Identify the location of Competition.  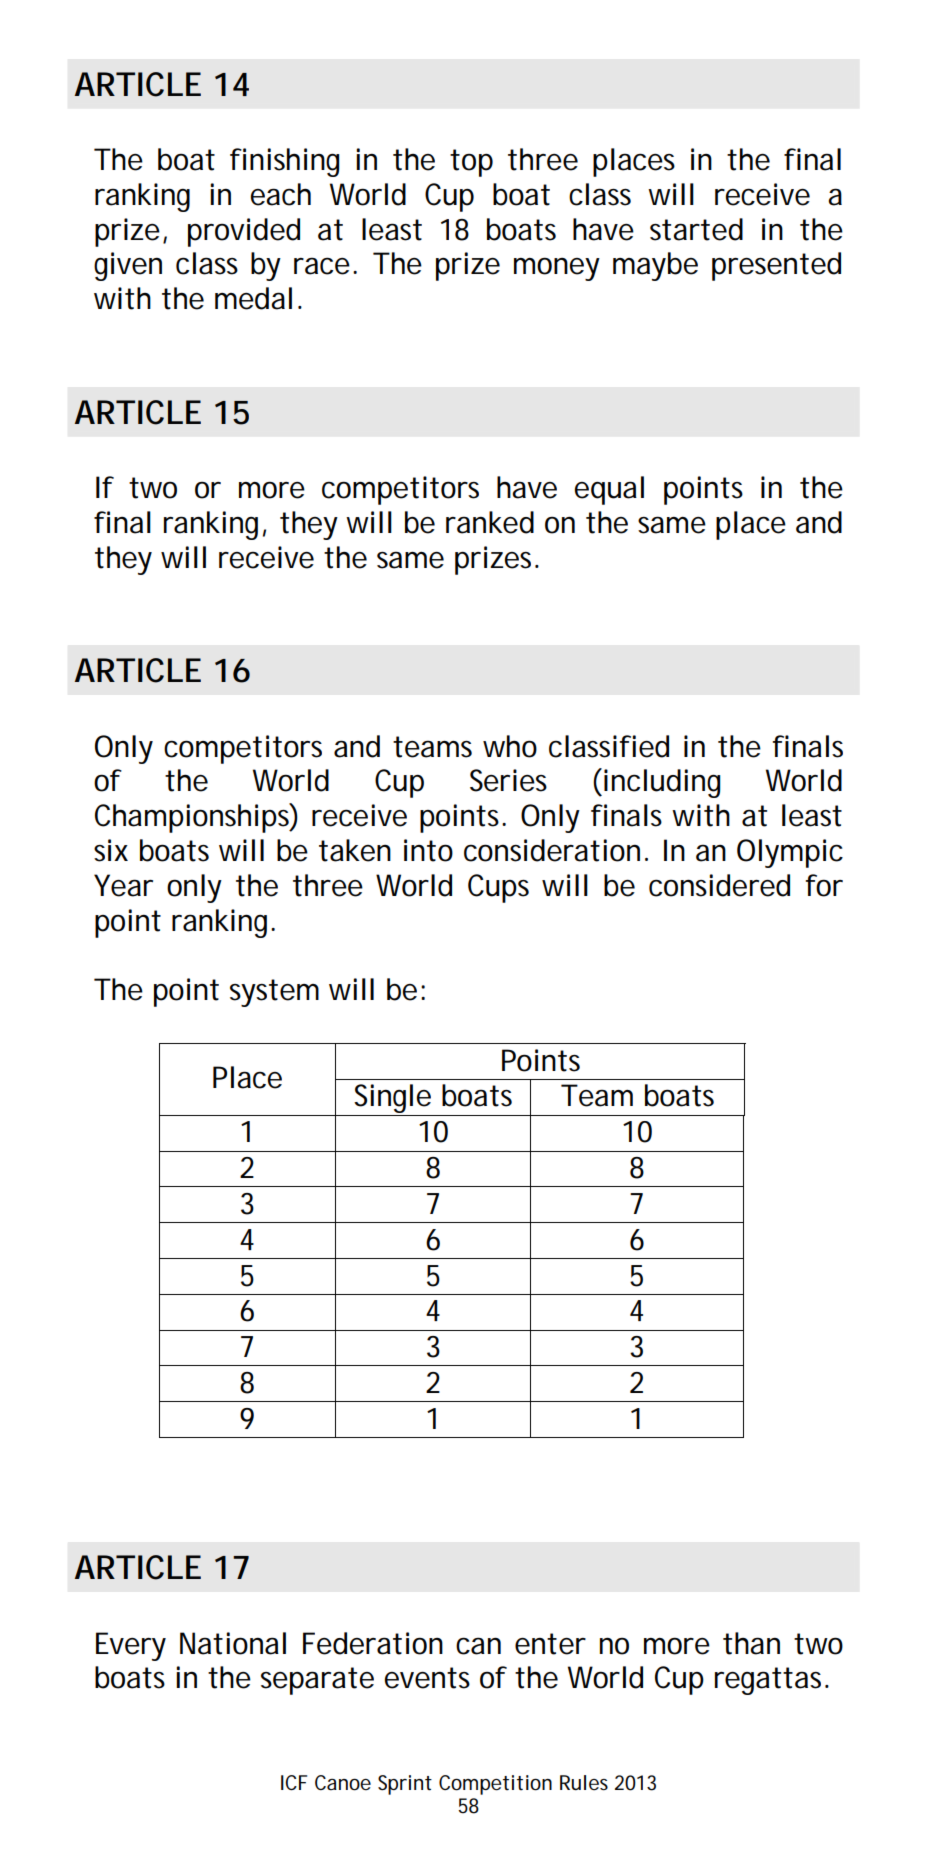
(495, 1785).
